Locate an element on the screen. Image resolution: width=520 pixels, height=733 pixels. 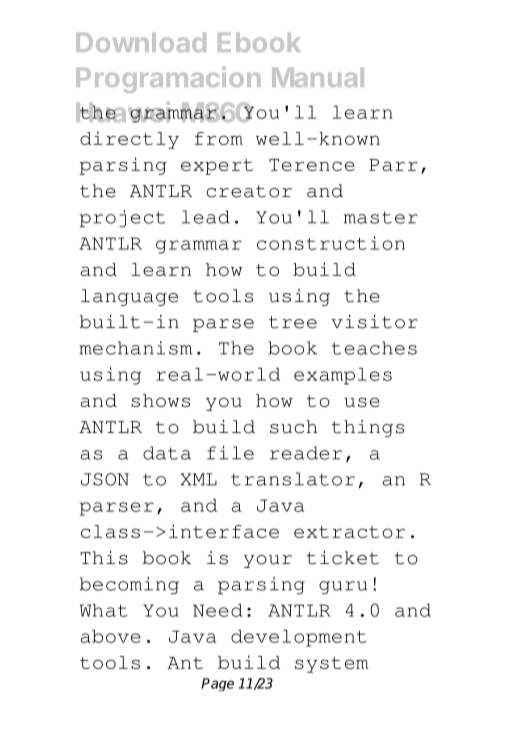
Parr is located at coordinates (393, 165).
